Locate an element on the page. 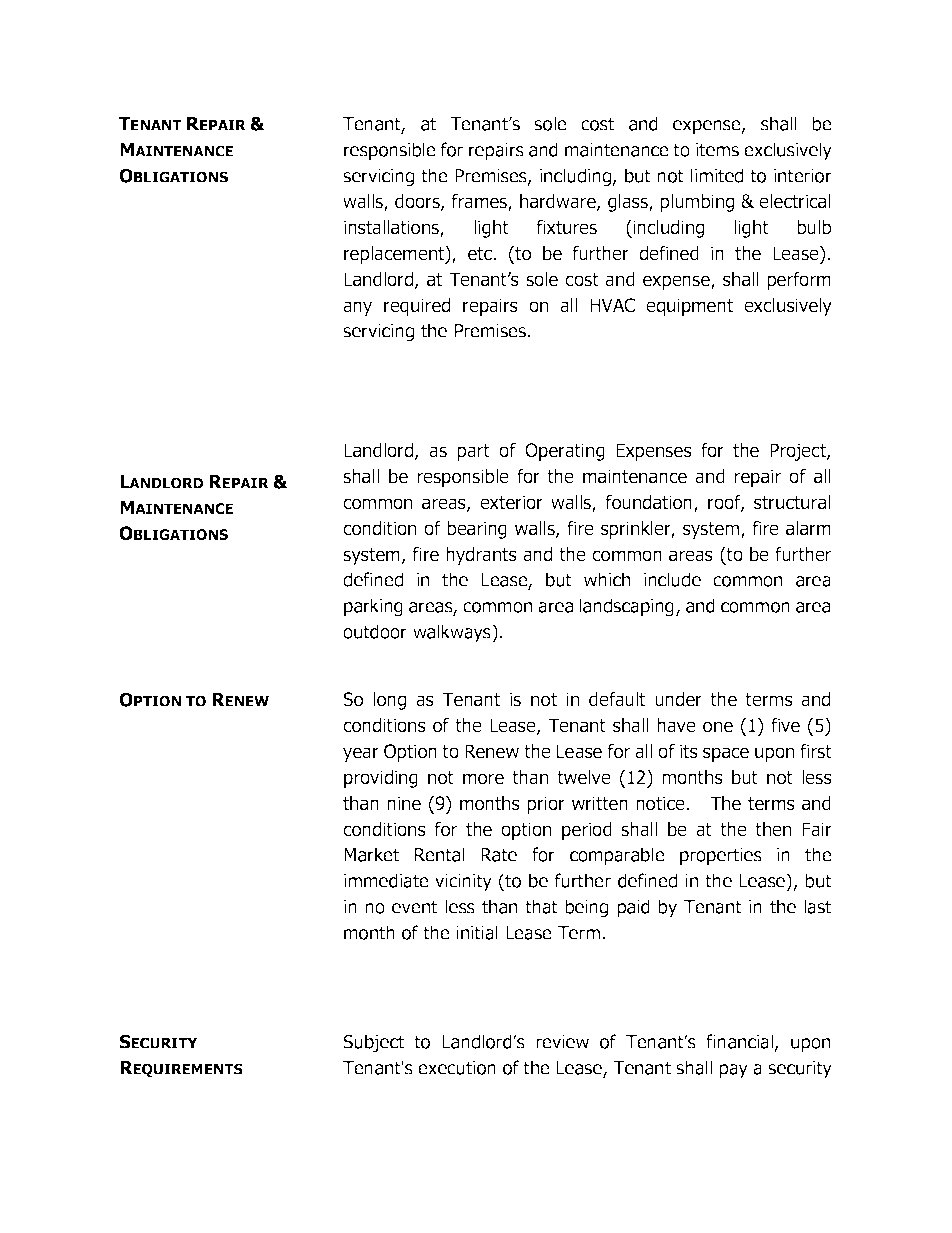 Image resolution: width=952 pixels, height=1233 pixels. Subject is located at coordinates (373, 1043).
